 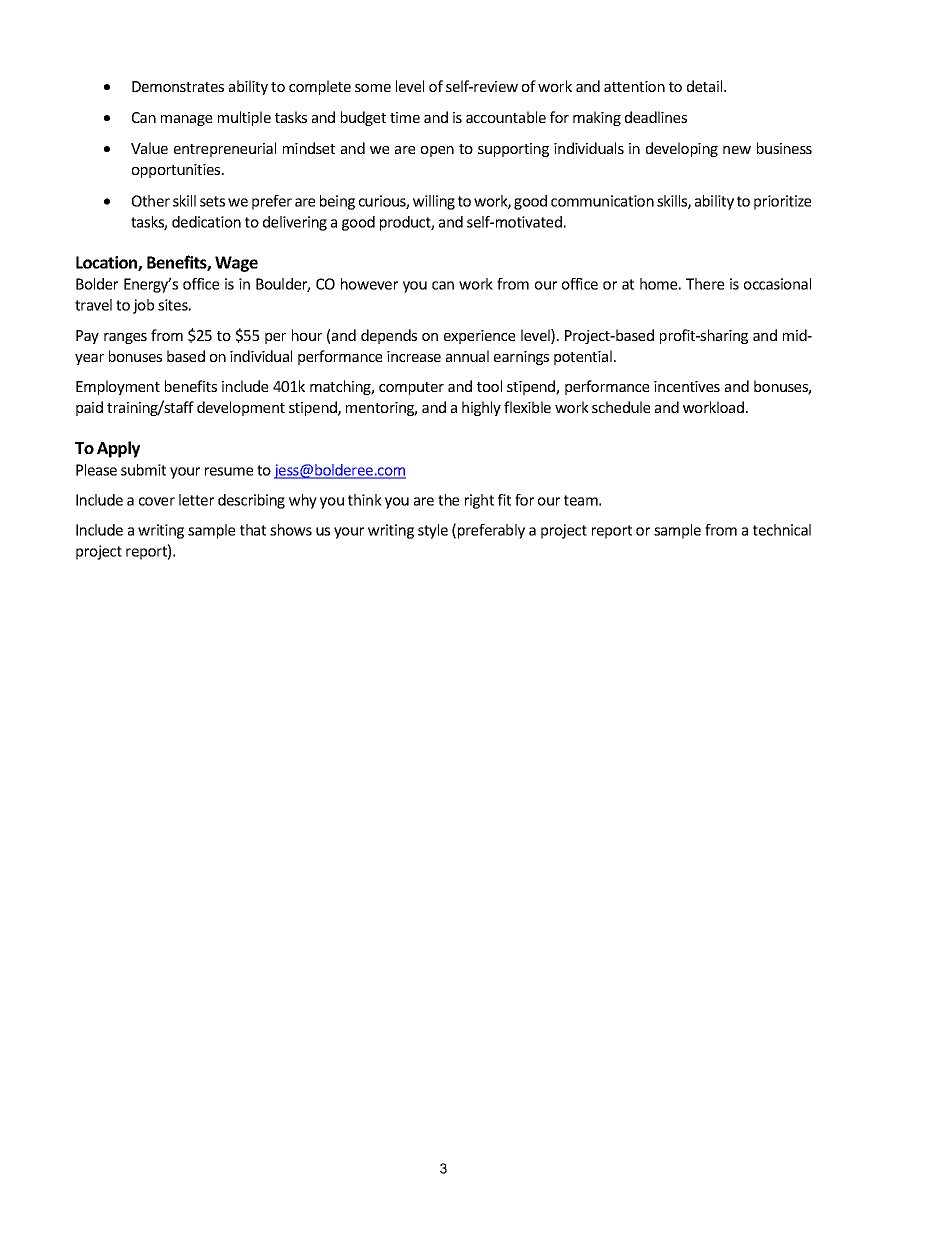 I want to click on cover, so click(x=157, y=501).
